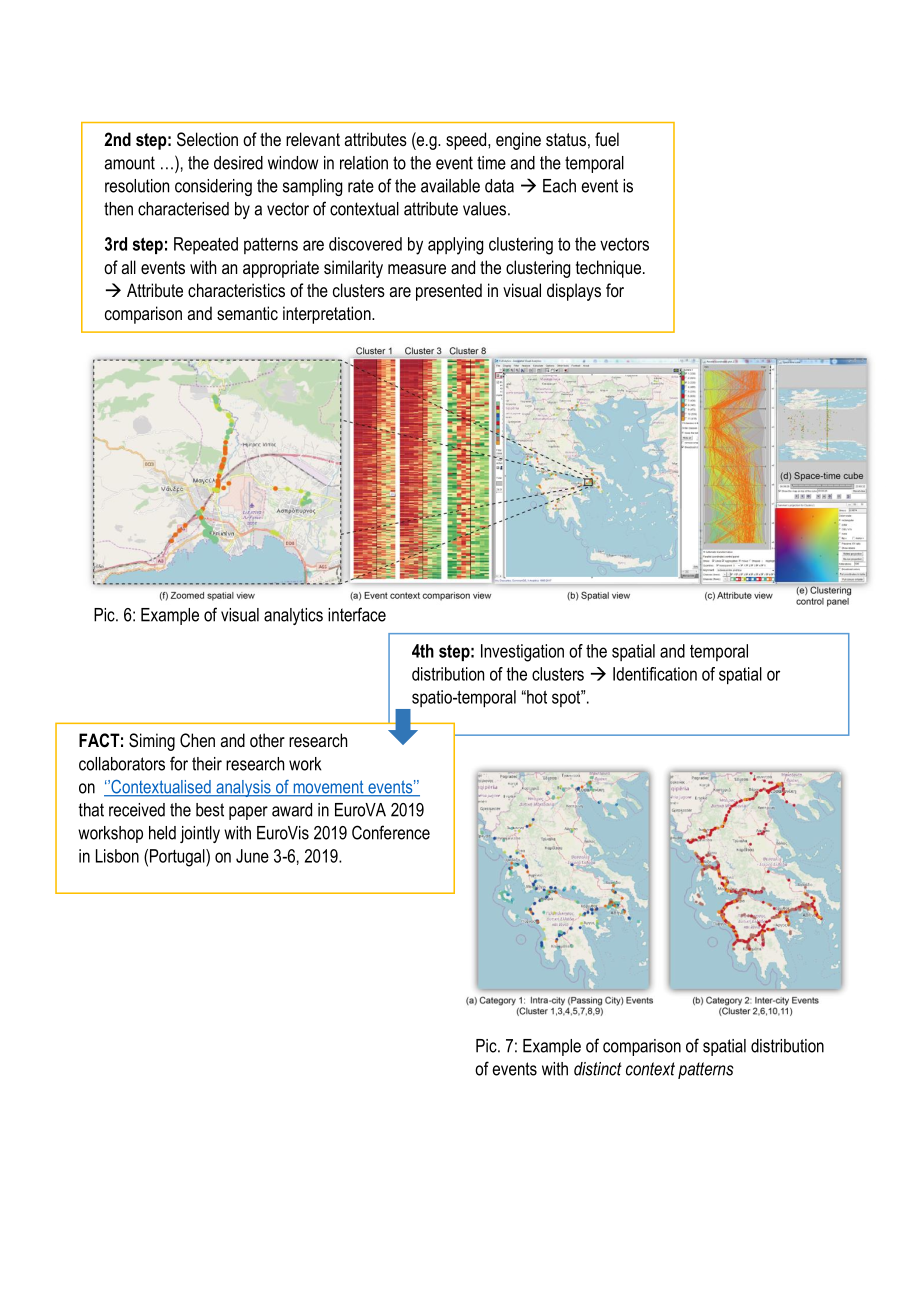  What do you see at coordinates (328, 315) in the screenshot?
I see `interpretation` at bounding box center [328, 315].
